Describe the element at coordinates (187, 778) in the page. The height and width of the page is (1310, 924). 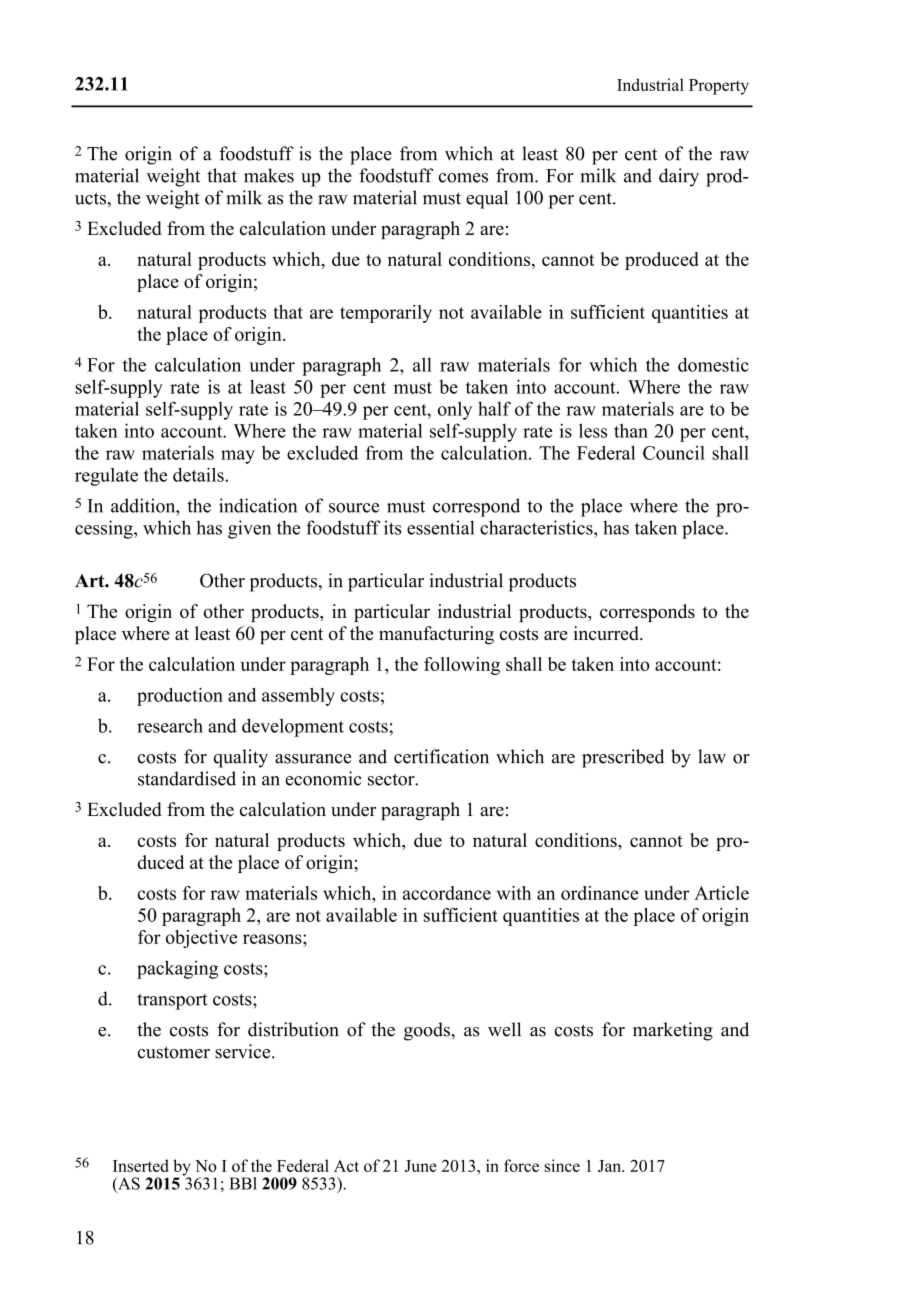
I see `standardised` at that location.
